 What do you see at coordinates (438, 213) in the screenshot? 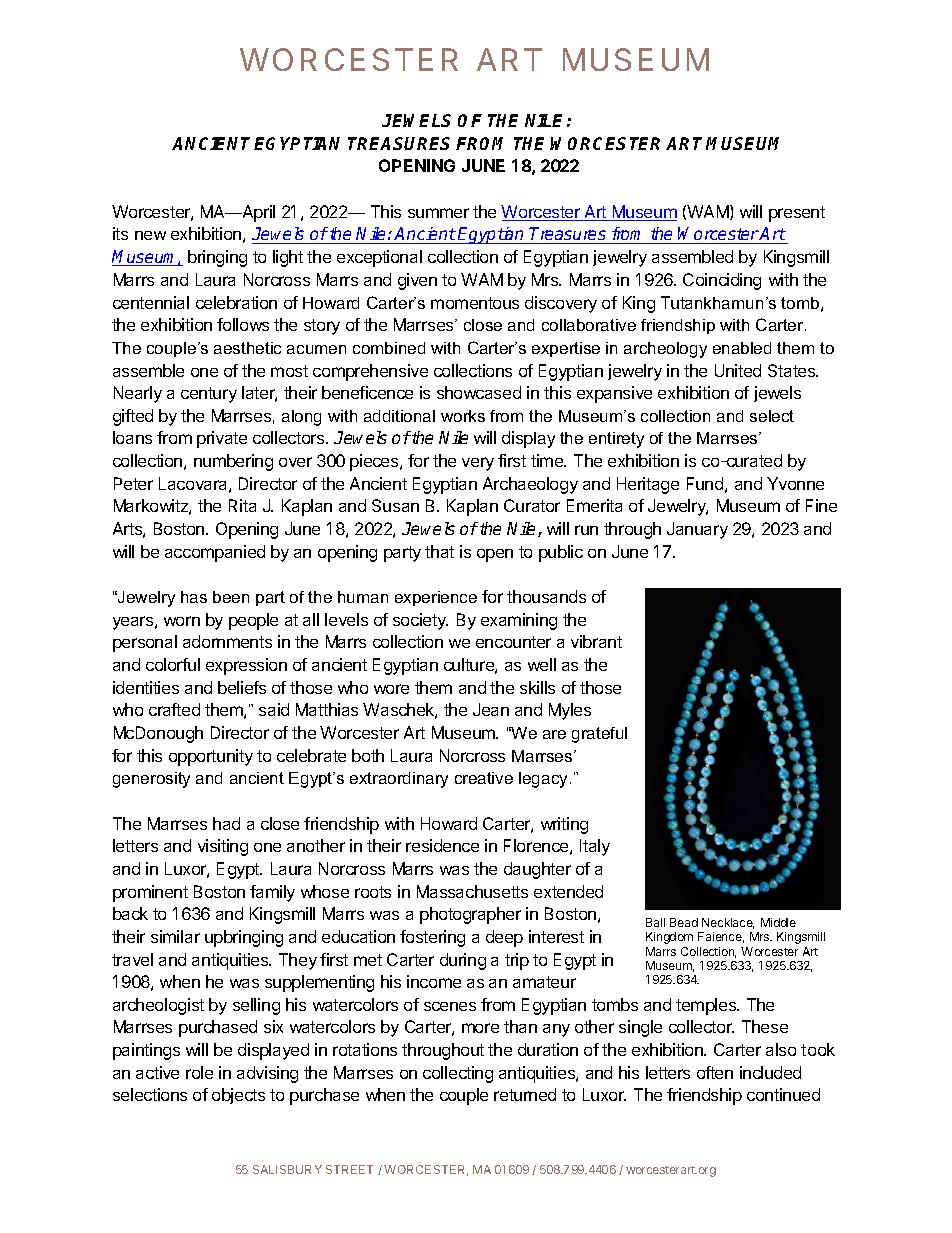
I see `summer` at bounding box center [438, 213].
